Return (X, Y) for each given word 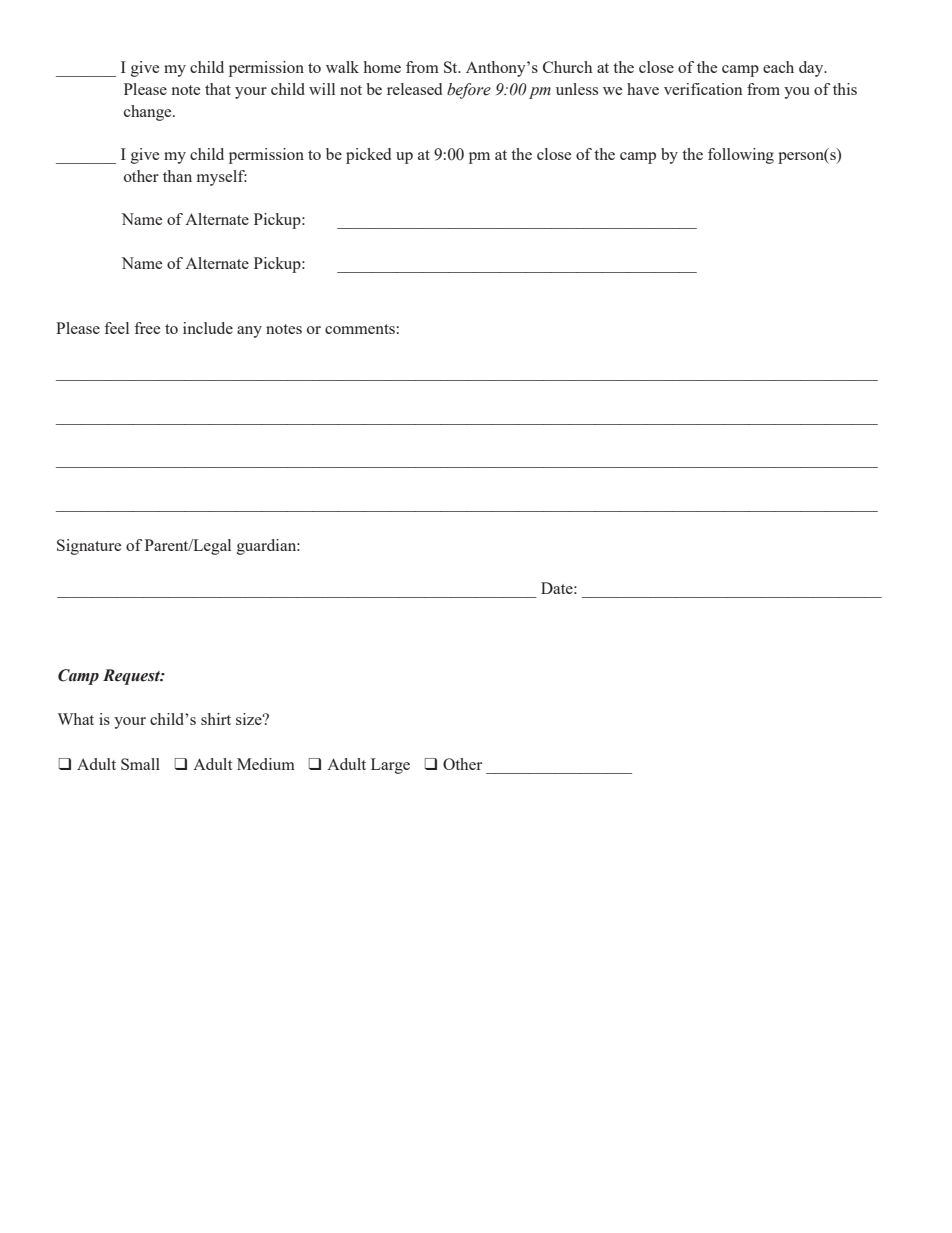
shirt (216, 719)
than (177, 176)
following (741, 156)
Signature (89, 547)
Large (390, 766)
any (249, 332)
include (208, 328)
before (469, 91)
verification (703, 89)
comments (360, 329)
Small (140, 764)
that (218, 89)
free (147, 328)
